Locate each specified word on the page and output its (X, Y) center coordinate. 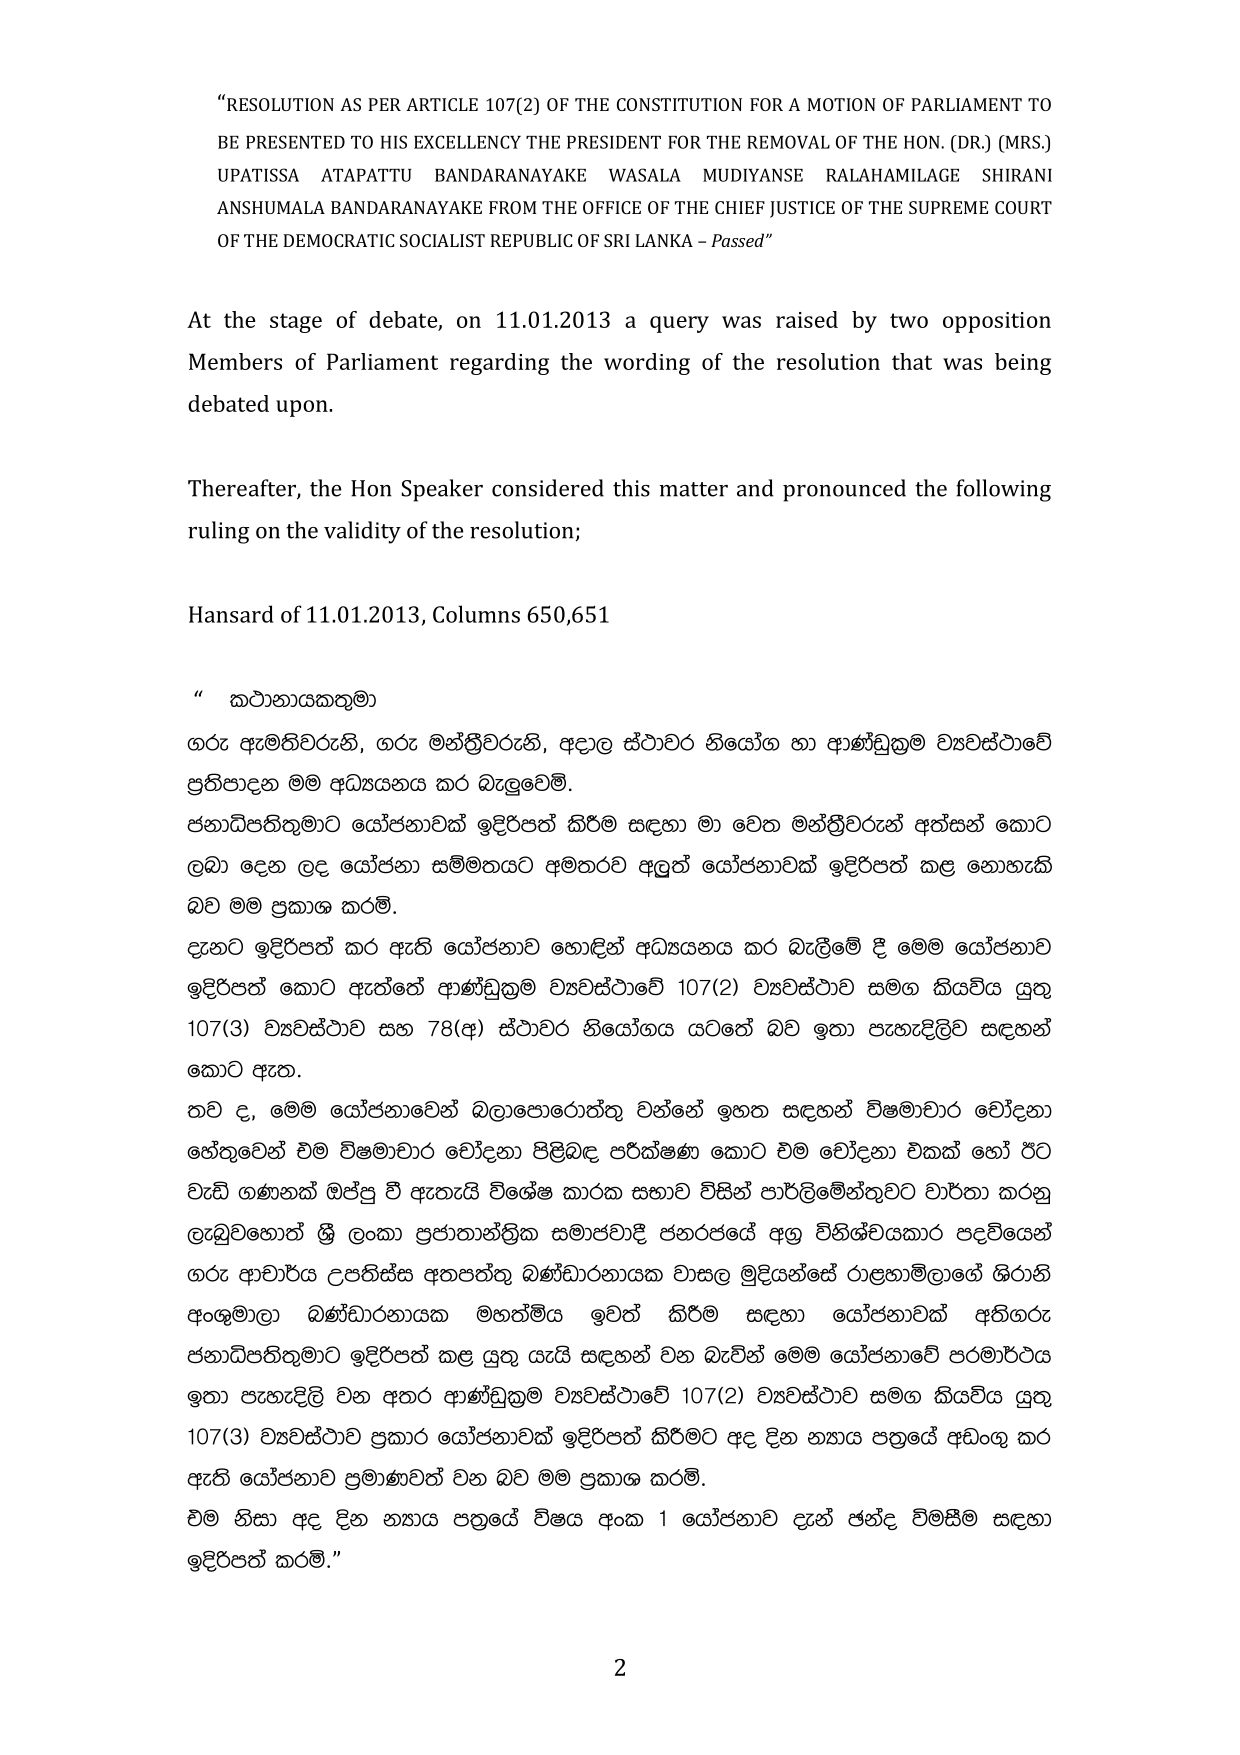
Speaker (442, 490)
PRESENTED (295, 142)
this (631, 488)
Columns (476, 614)
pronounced (844, 490)
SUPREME (948, 207)
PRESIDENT (614, 142)
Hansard (231, 614)
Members (235, 361)
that (912, 361)
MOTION (841, 104)
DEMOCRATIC (338, 240)
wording (647, 364)
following (1003, 490)
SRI (617, 240)
